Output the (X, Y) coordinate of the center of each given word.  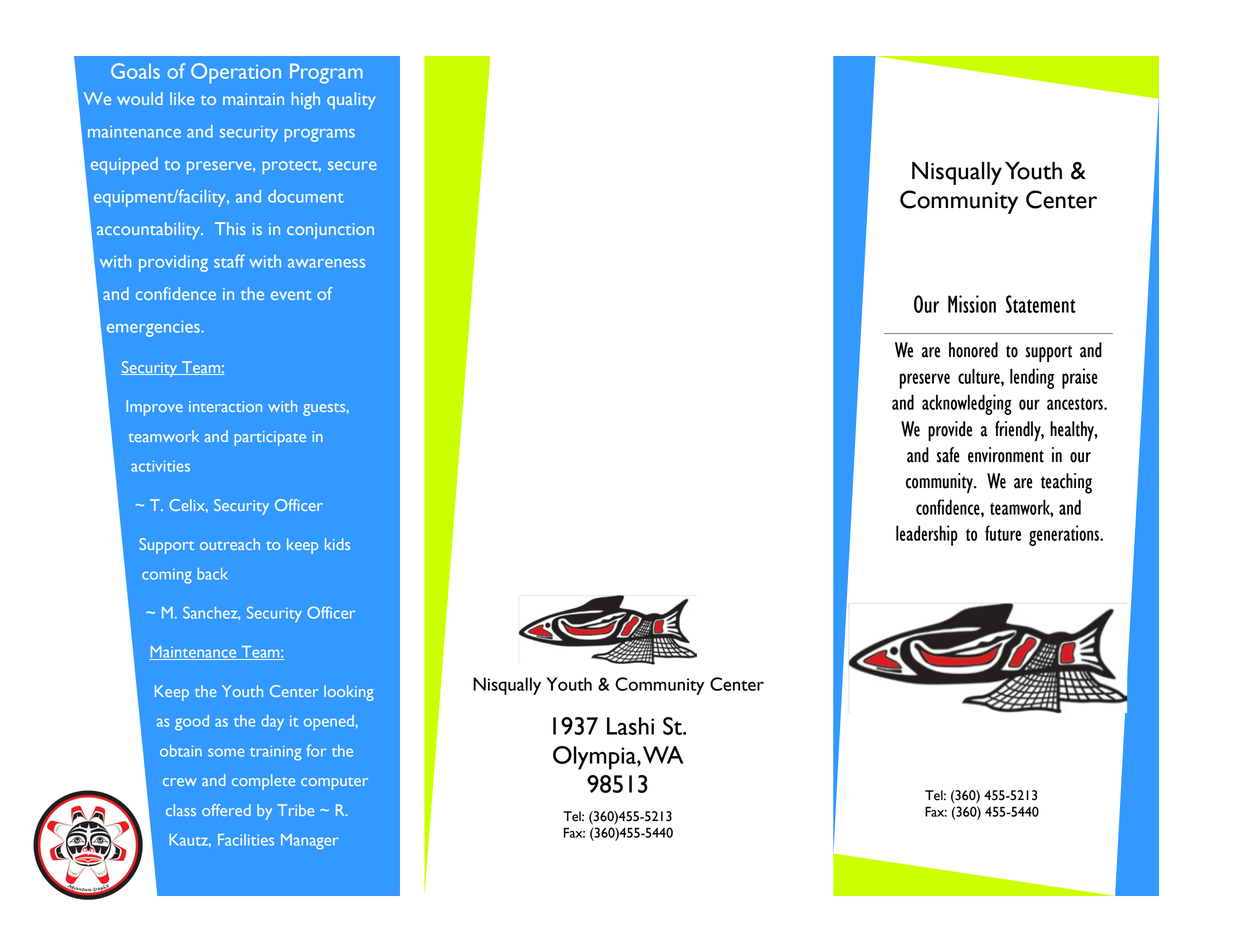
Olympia (595, 758)
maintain (253, 99)
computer (334, 783)
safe (948, 455)
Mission (972, 304)
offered (226, 810)
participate (270, 438)
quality (351, 100)
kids (337, 544)
